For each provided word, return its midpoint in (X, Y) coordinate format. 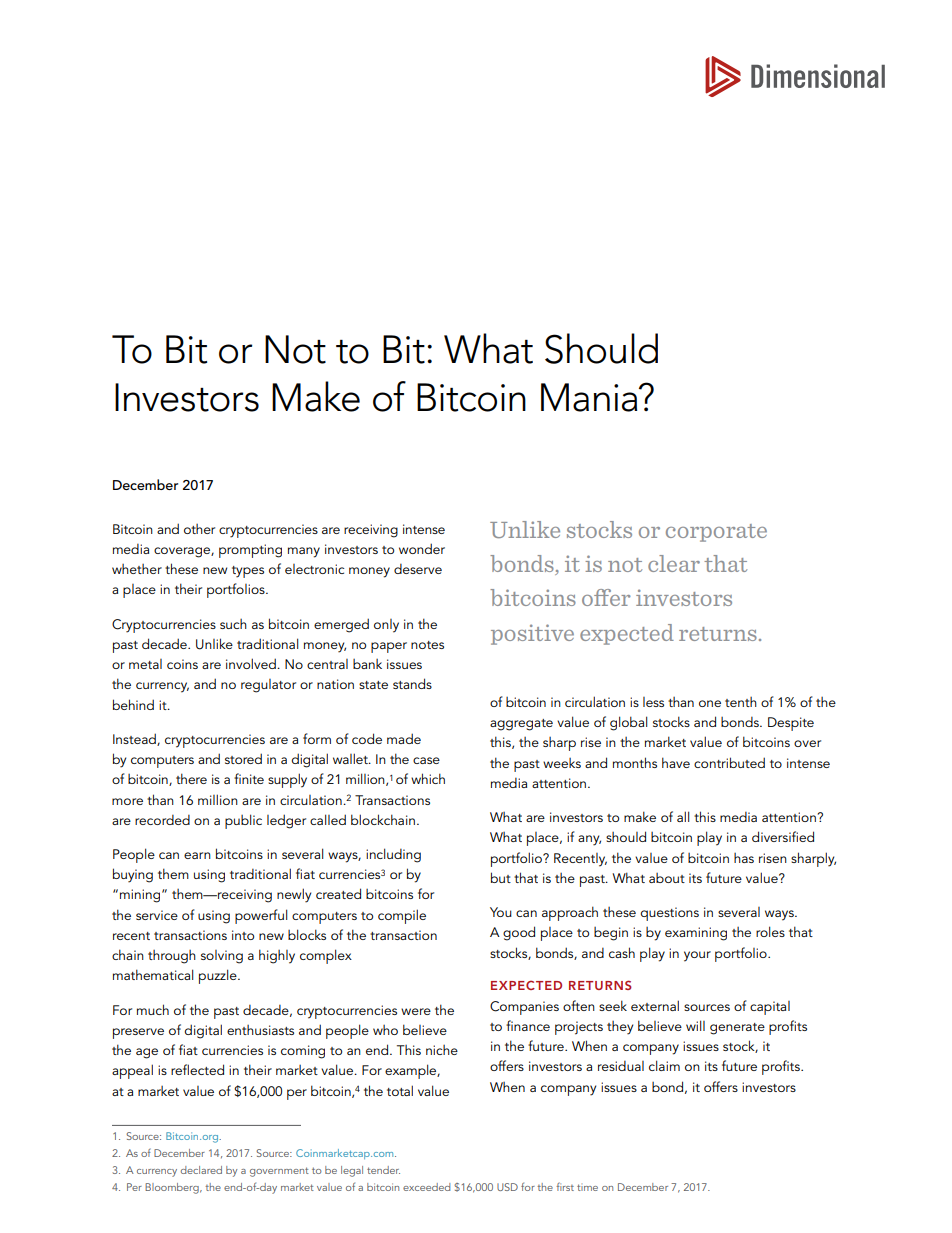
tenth (741, 702)
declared (201, 1170)
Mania (590, 397)
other (199, 529)
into (243, 935)
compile (402, 916)
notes (427, 645)
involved (252, 663)
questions (669, 914)
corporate (716, 533)
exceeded (426, 1187)
